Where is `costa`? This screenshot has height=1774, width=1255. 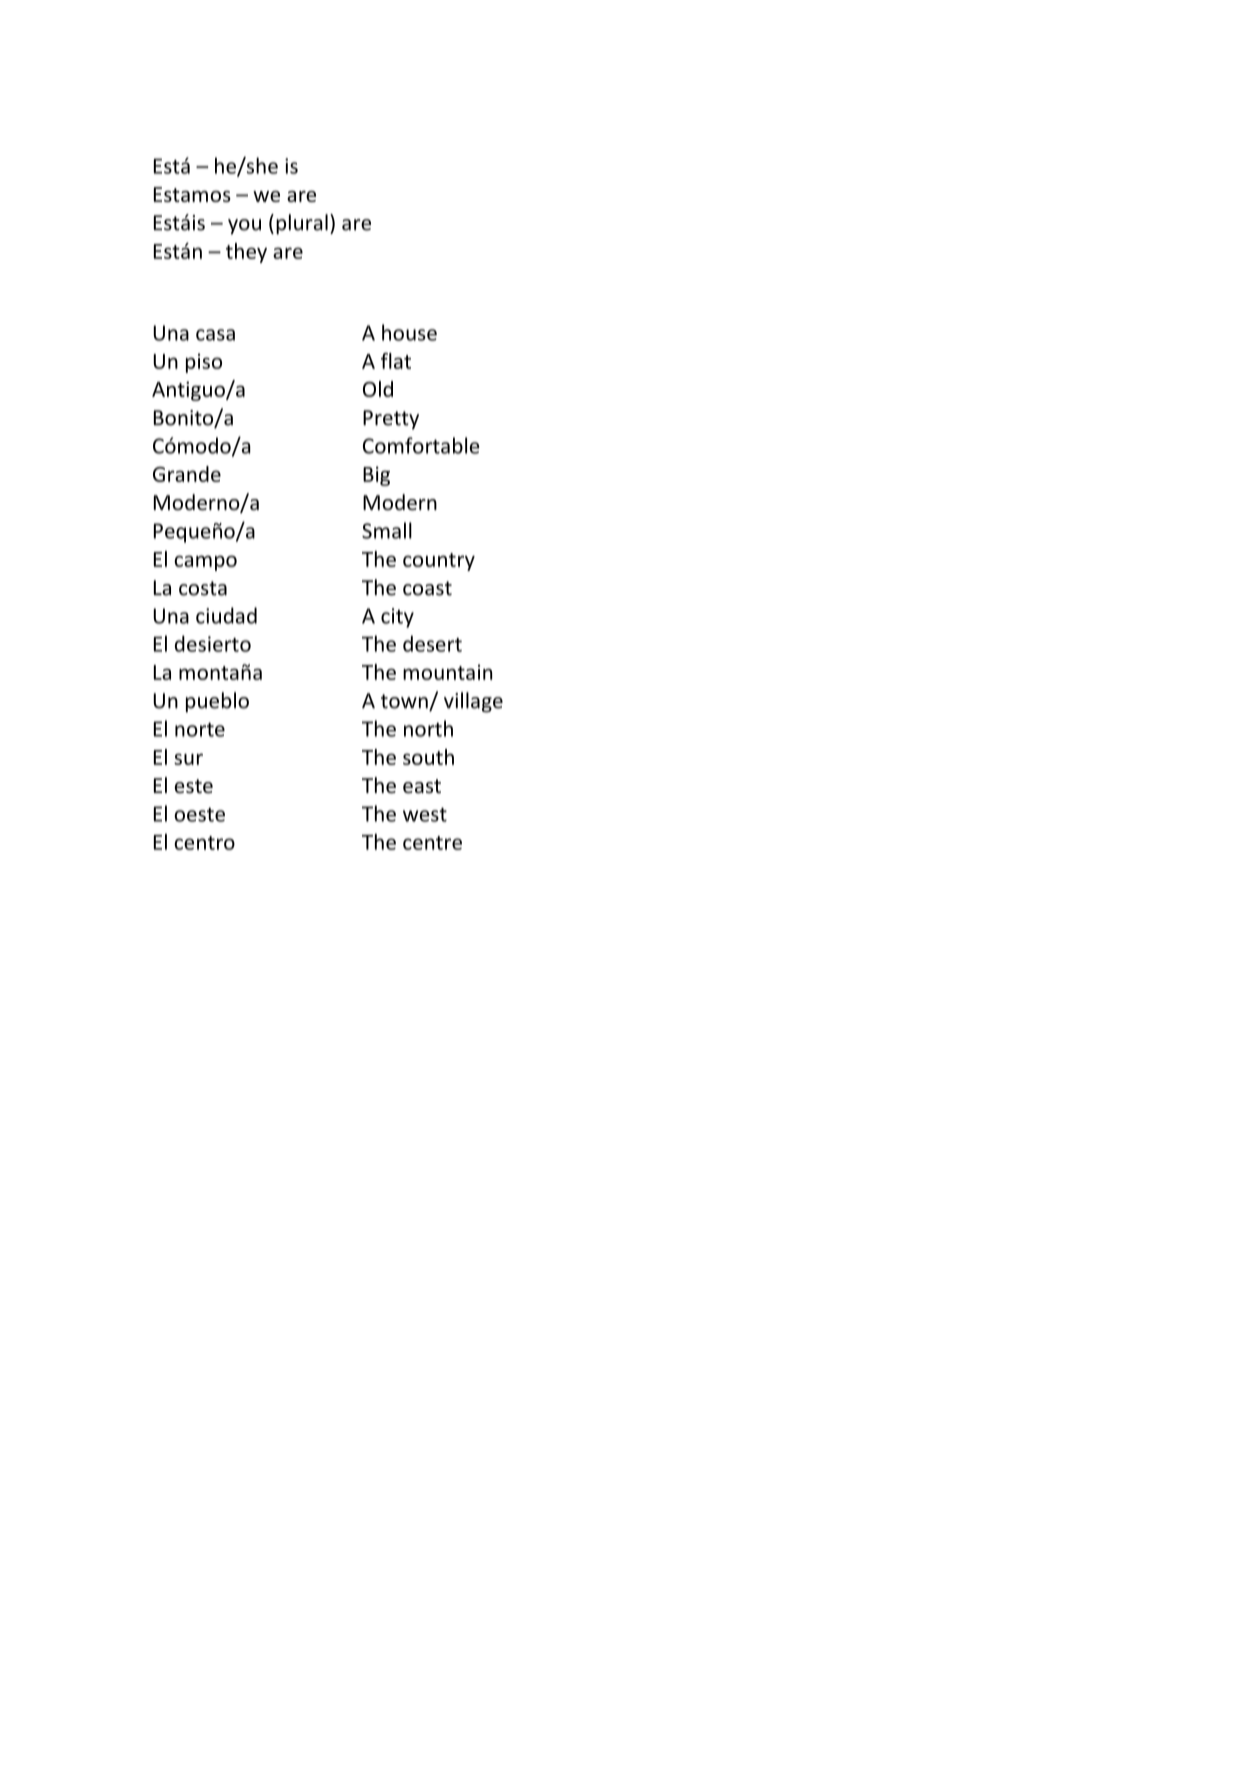 costa is located at coordinates (203, 588).
